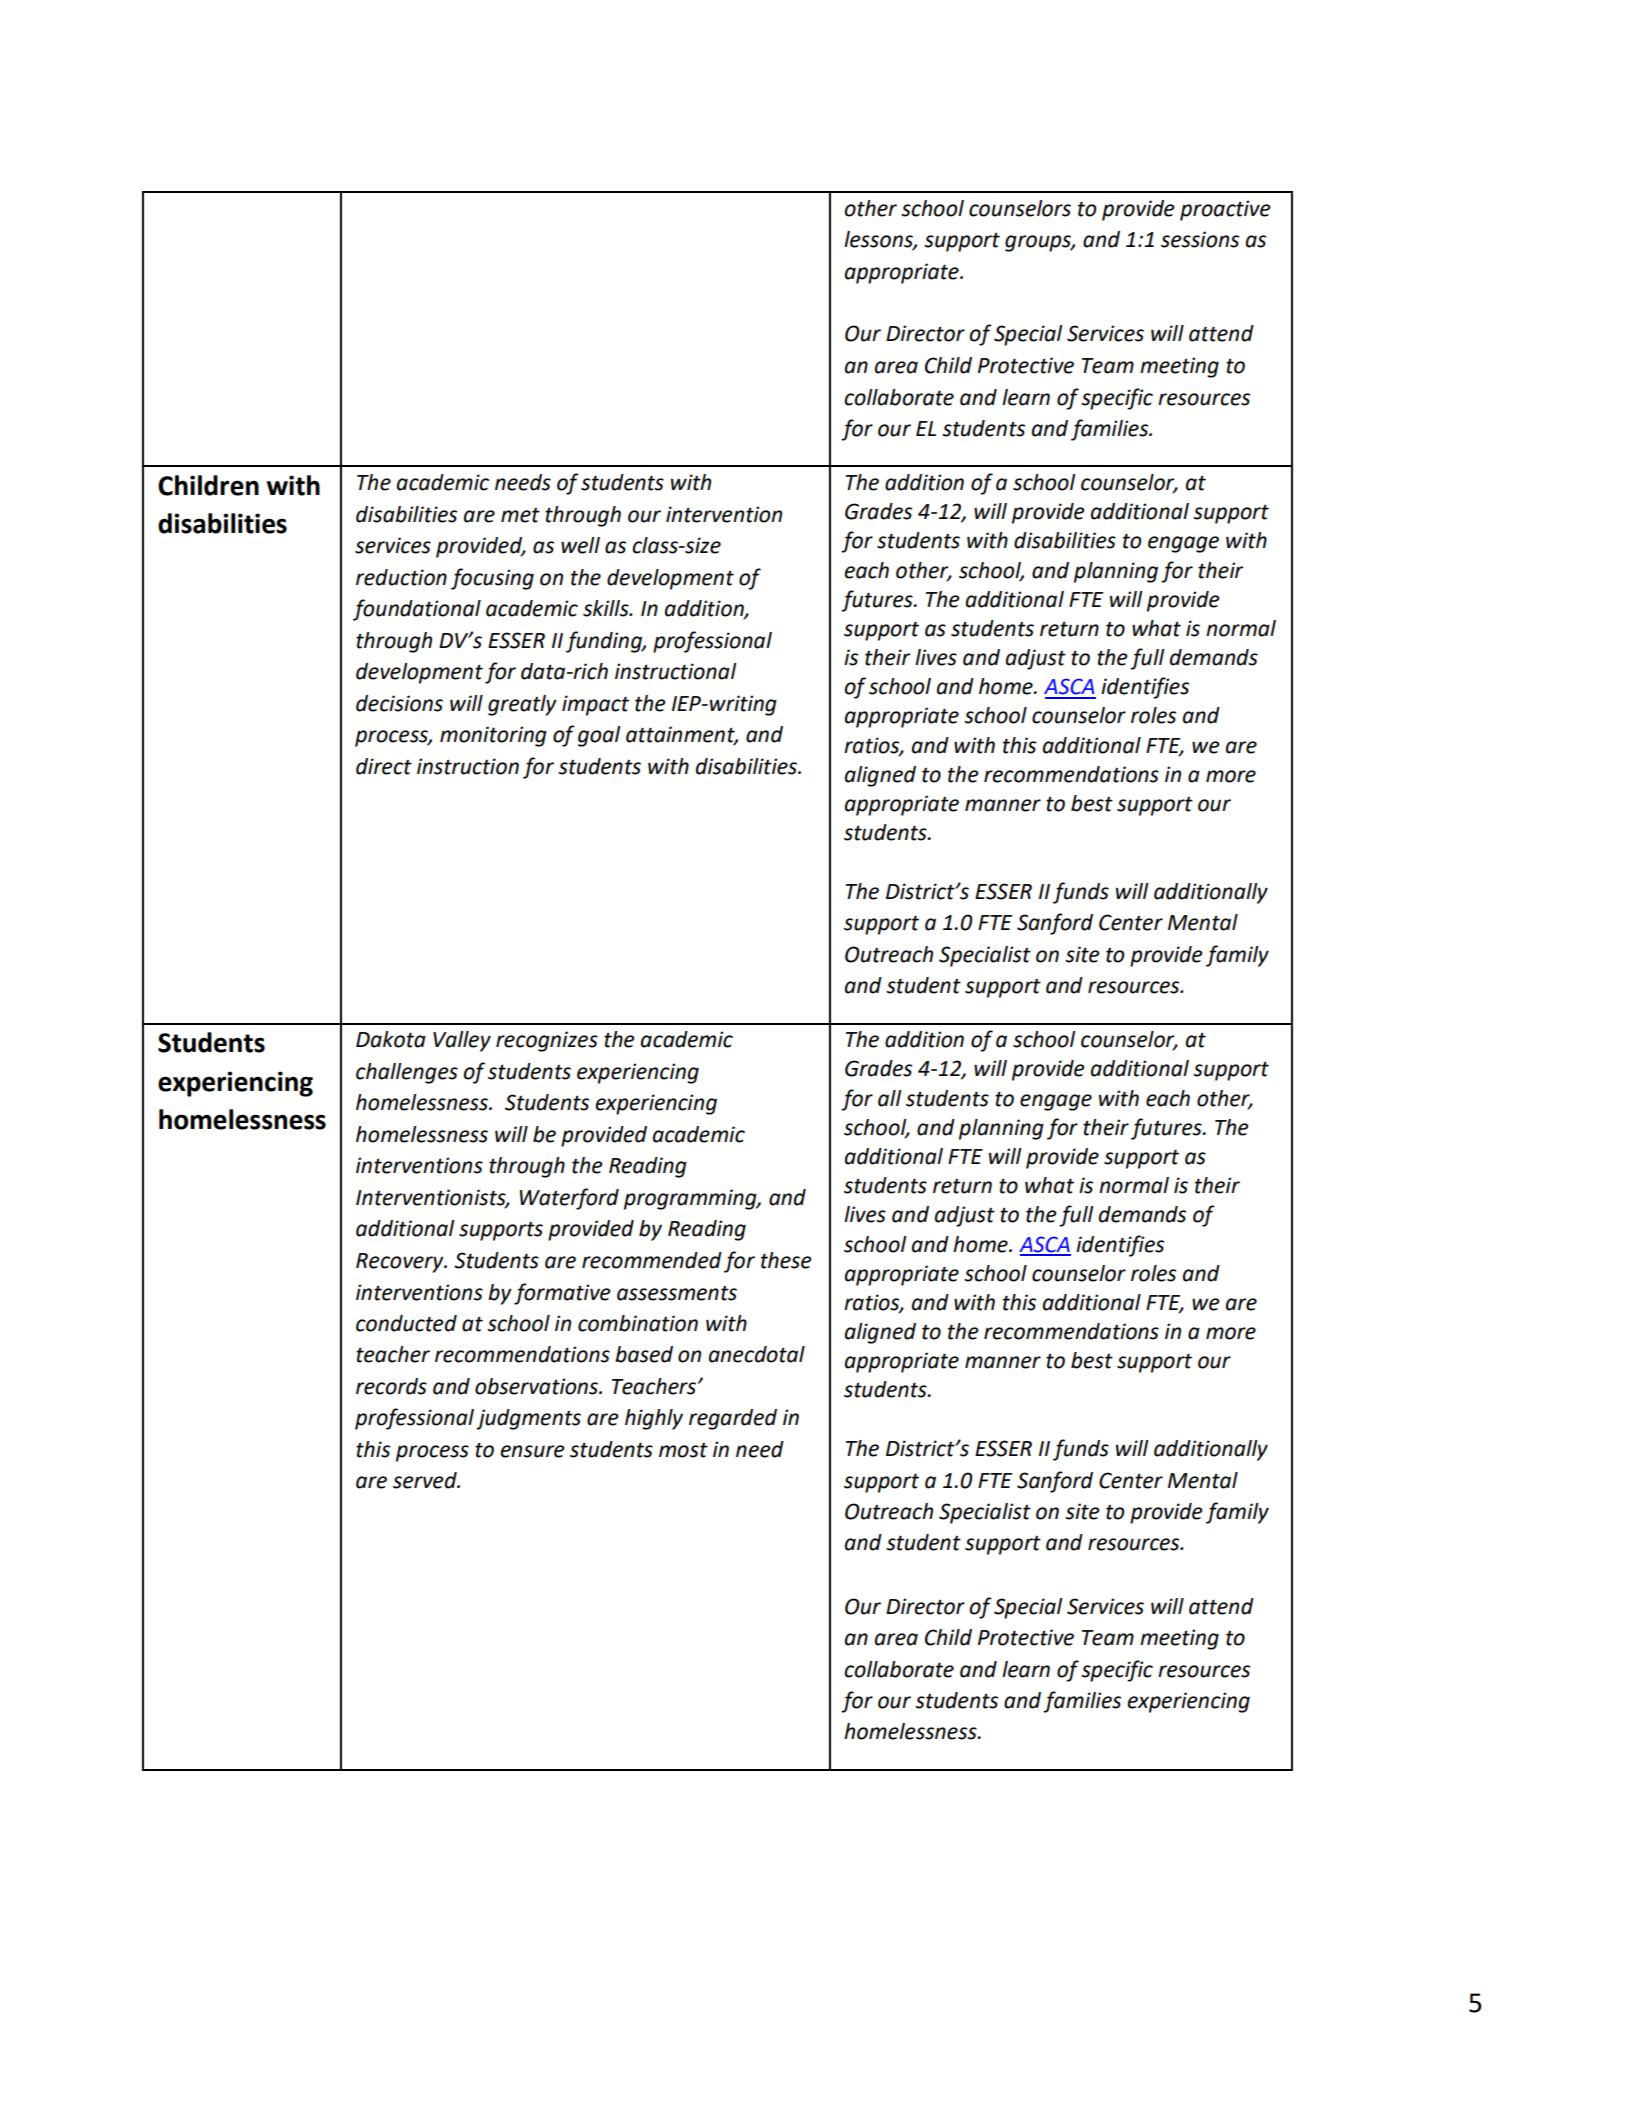 The height and width of the screenshot is (2104, 1626). I want to click on recognizes, so click(547, 1041).
